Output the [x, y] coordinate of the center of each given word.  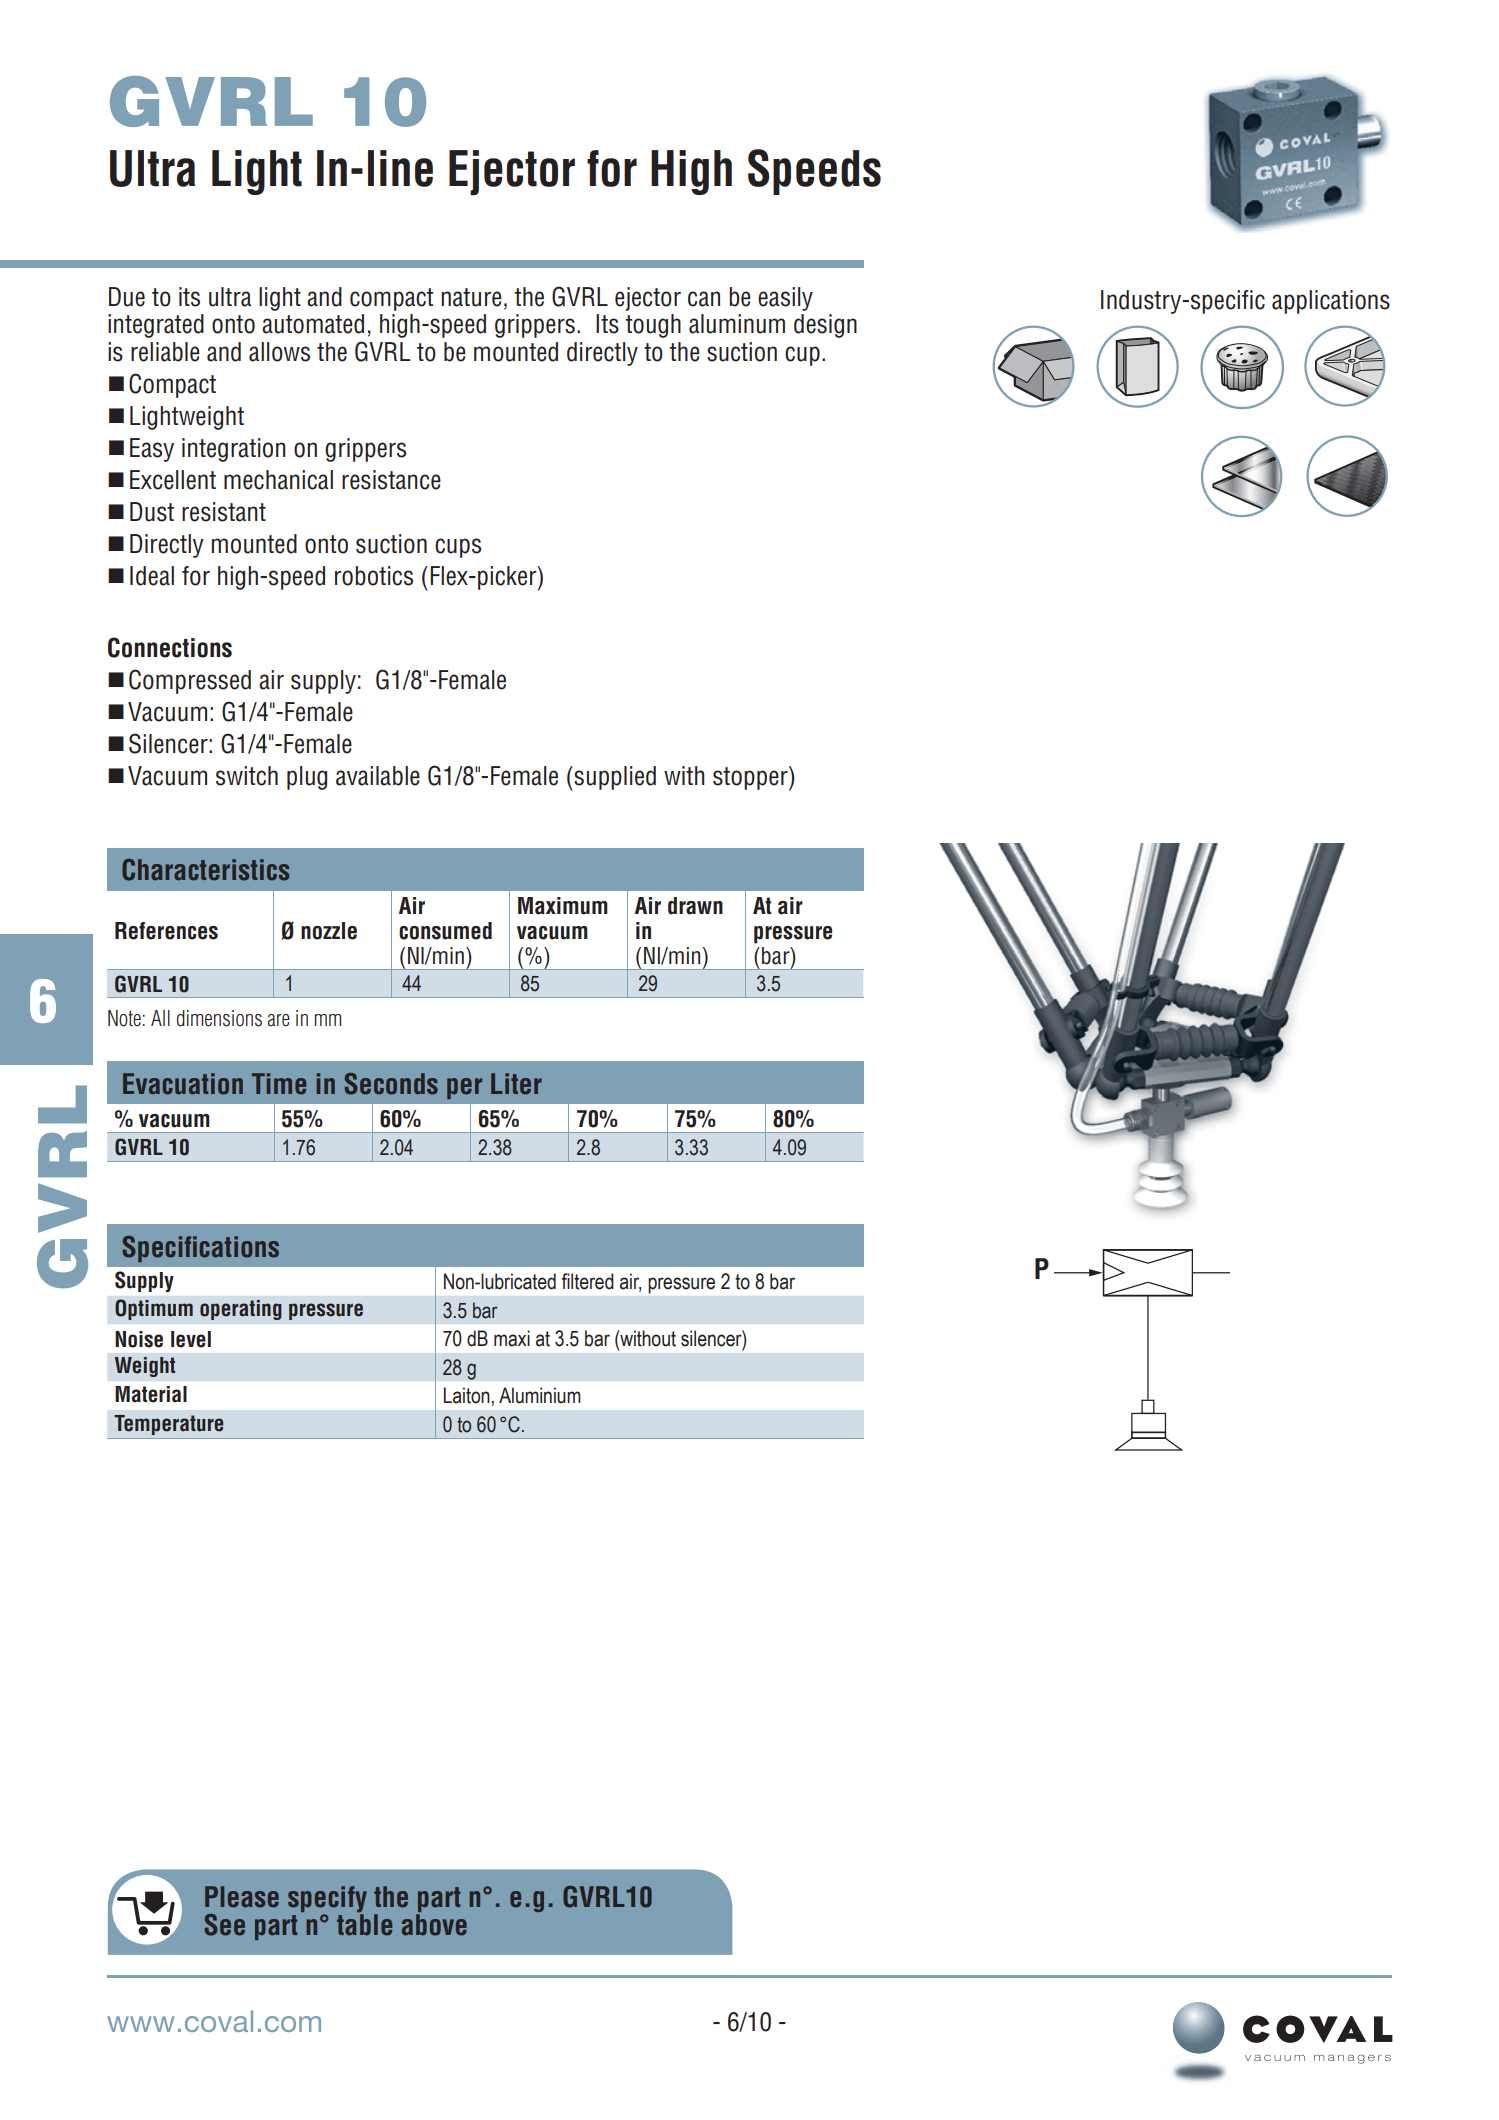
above [434, 1925]
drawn [695, 906]
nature [471, 297]
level [191, 1339]
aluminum [737, 324]
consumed [445, 931]
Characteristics [205, 870]
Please [242, 1897]
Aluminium [540, 1395]
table [364, 1924]
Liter [516, 1084]
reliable [165, 352]
